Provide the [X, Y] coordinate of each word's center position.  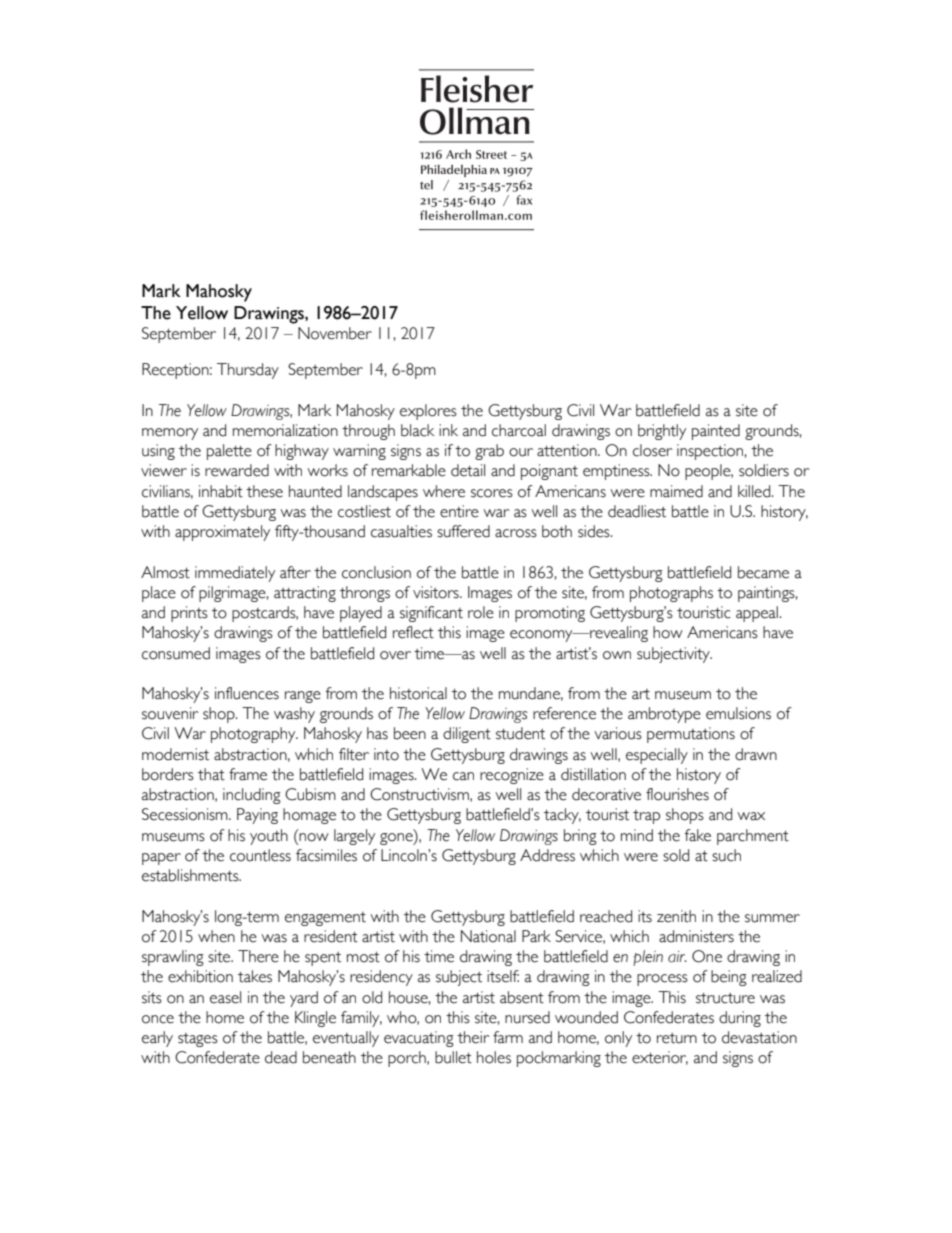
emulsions [738, 713]
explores [428, 412]
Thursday [248, 371]
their [473, 1037]
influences [247, 693]
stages [198, 1040]
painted [716, 432]
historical [418, 693]
